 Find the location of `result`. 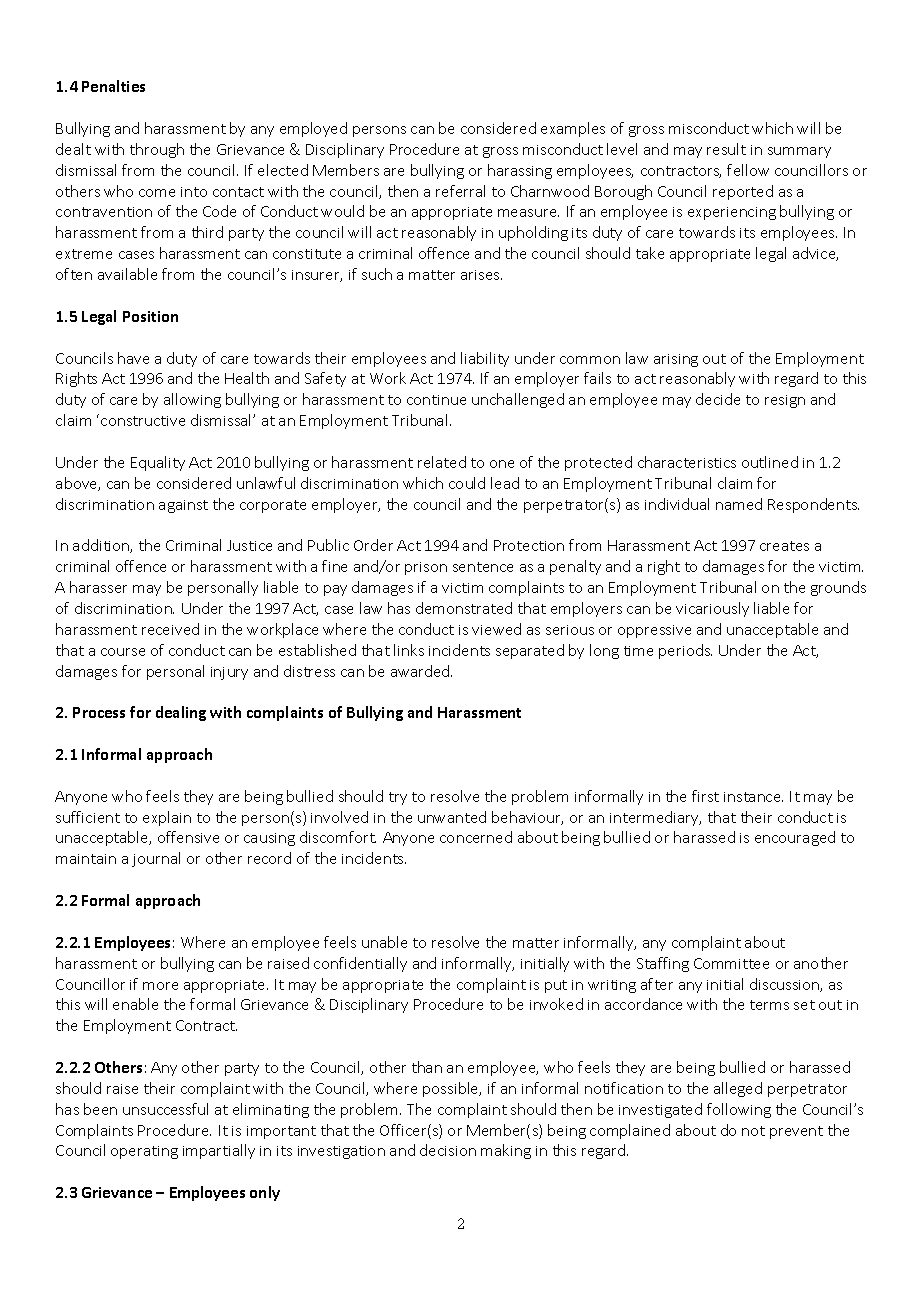

result is located at coordinates (726, 149).
